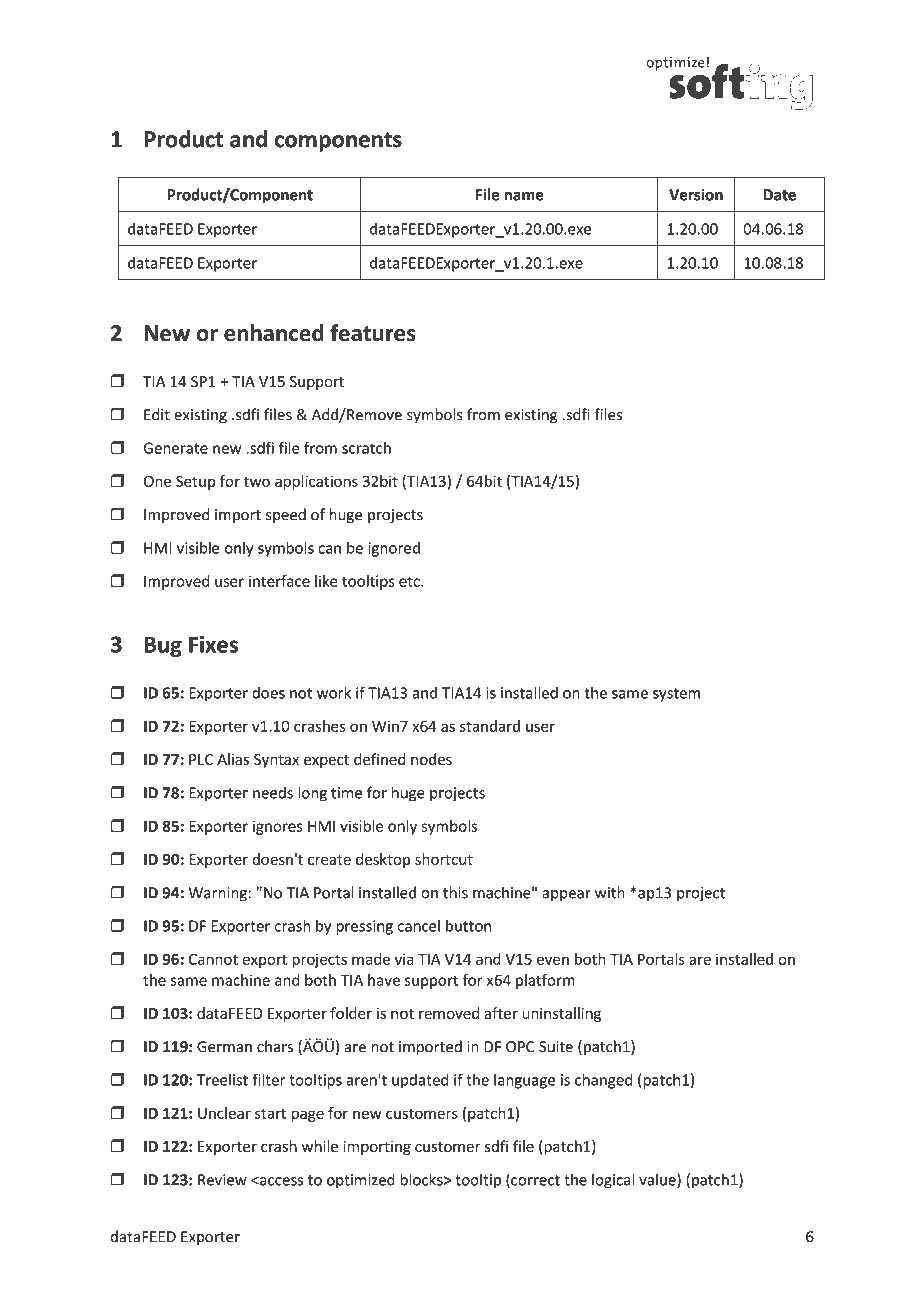  What do you see at coordinates (213, 644) in the image?
I see `Fixes` at bounding box center [213, 644].
